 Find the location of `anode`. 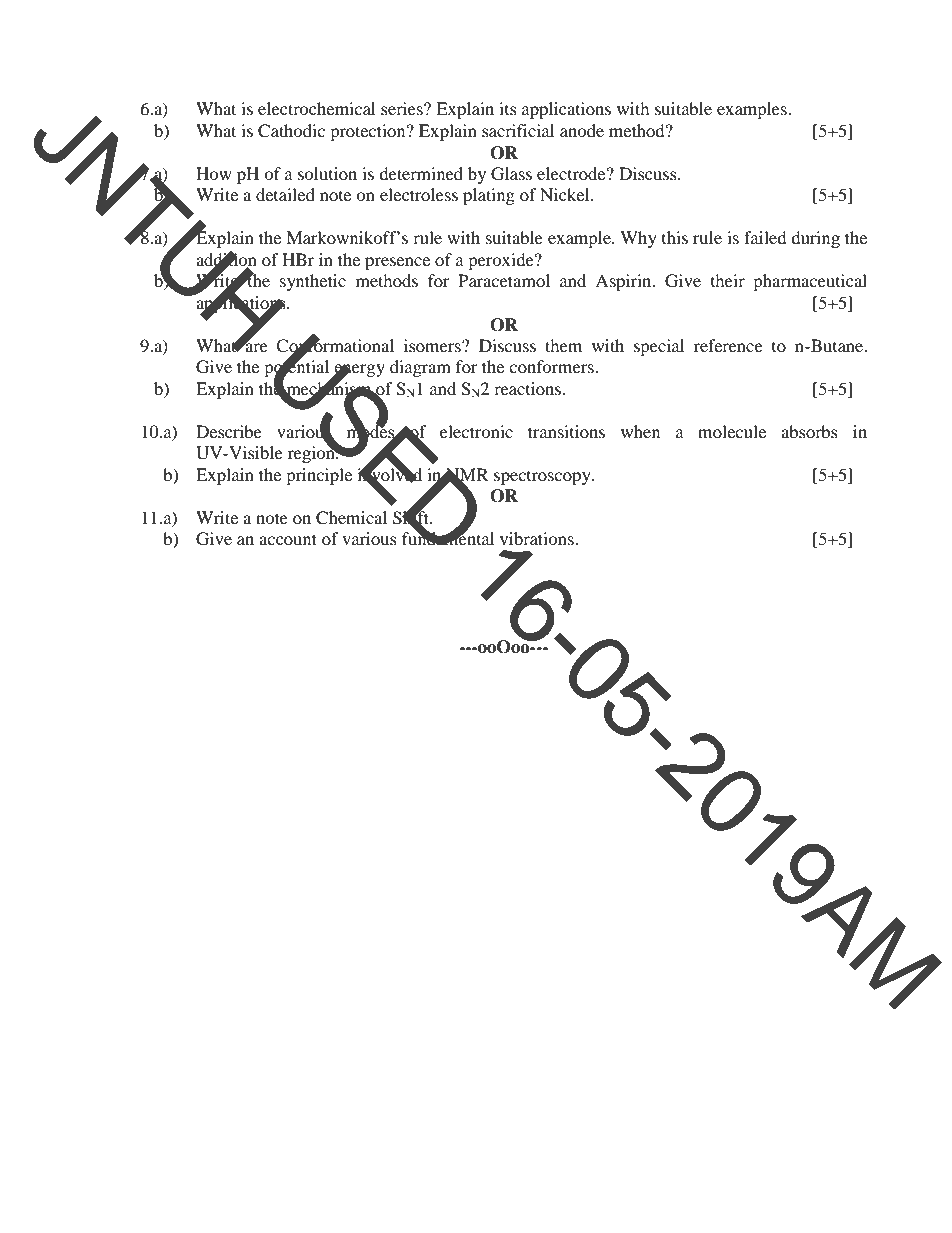

anode is located at coordinates (582, 130).
